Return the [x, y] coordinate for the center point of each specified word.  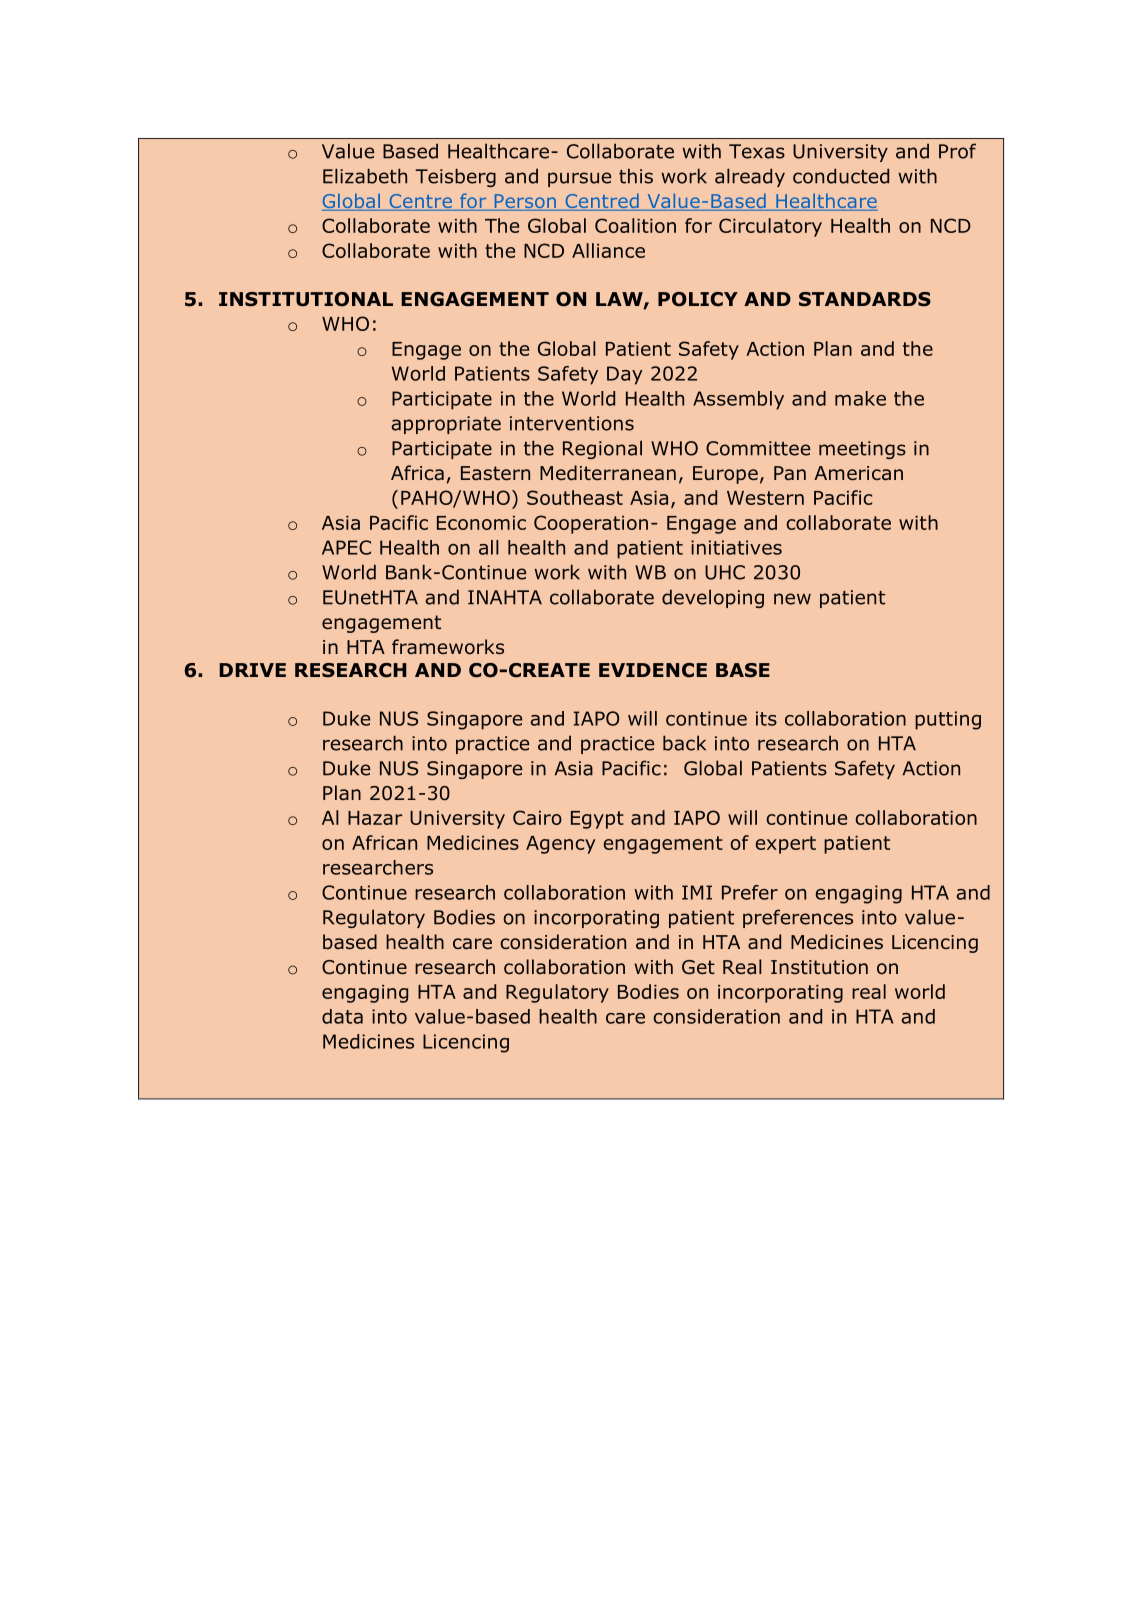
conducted [841, 176]
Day [625, 375]
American [858, 473]
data [342, 1016]
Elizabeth [365, 176]
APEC [346, 547]
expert [785, 845]
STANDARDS [865, 299]
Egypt [597, 820]
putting [948, 720]
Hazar [375, 818]
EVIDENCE [653, 670]
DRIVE [252, 670]
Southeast [575, 497]
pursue [579, 179]
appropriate [446, 425]
